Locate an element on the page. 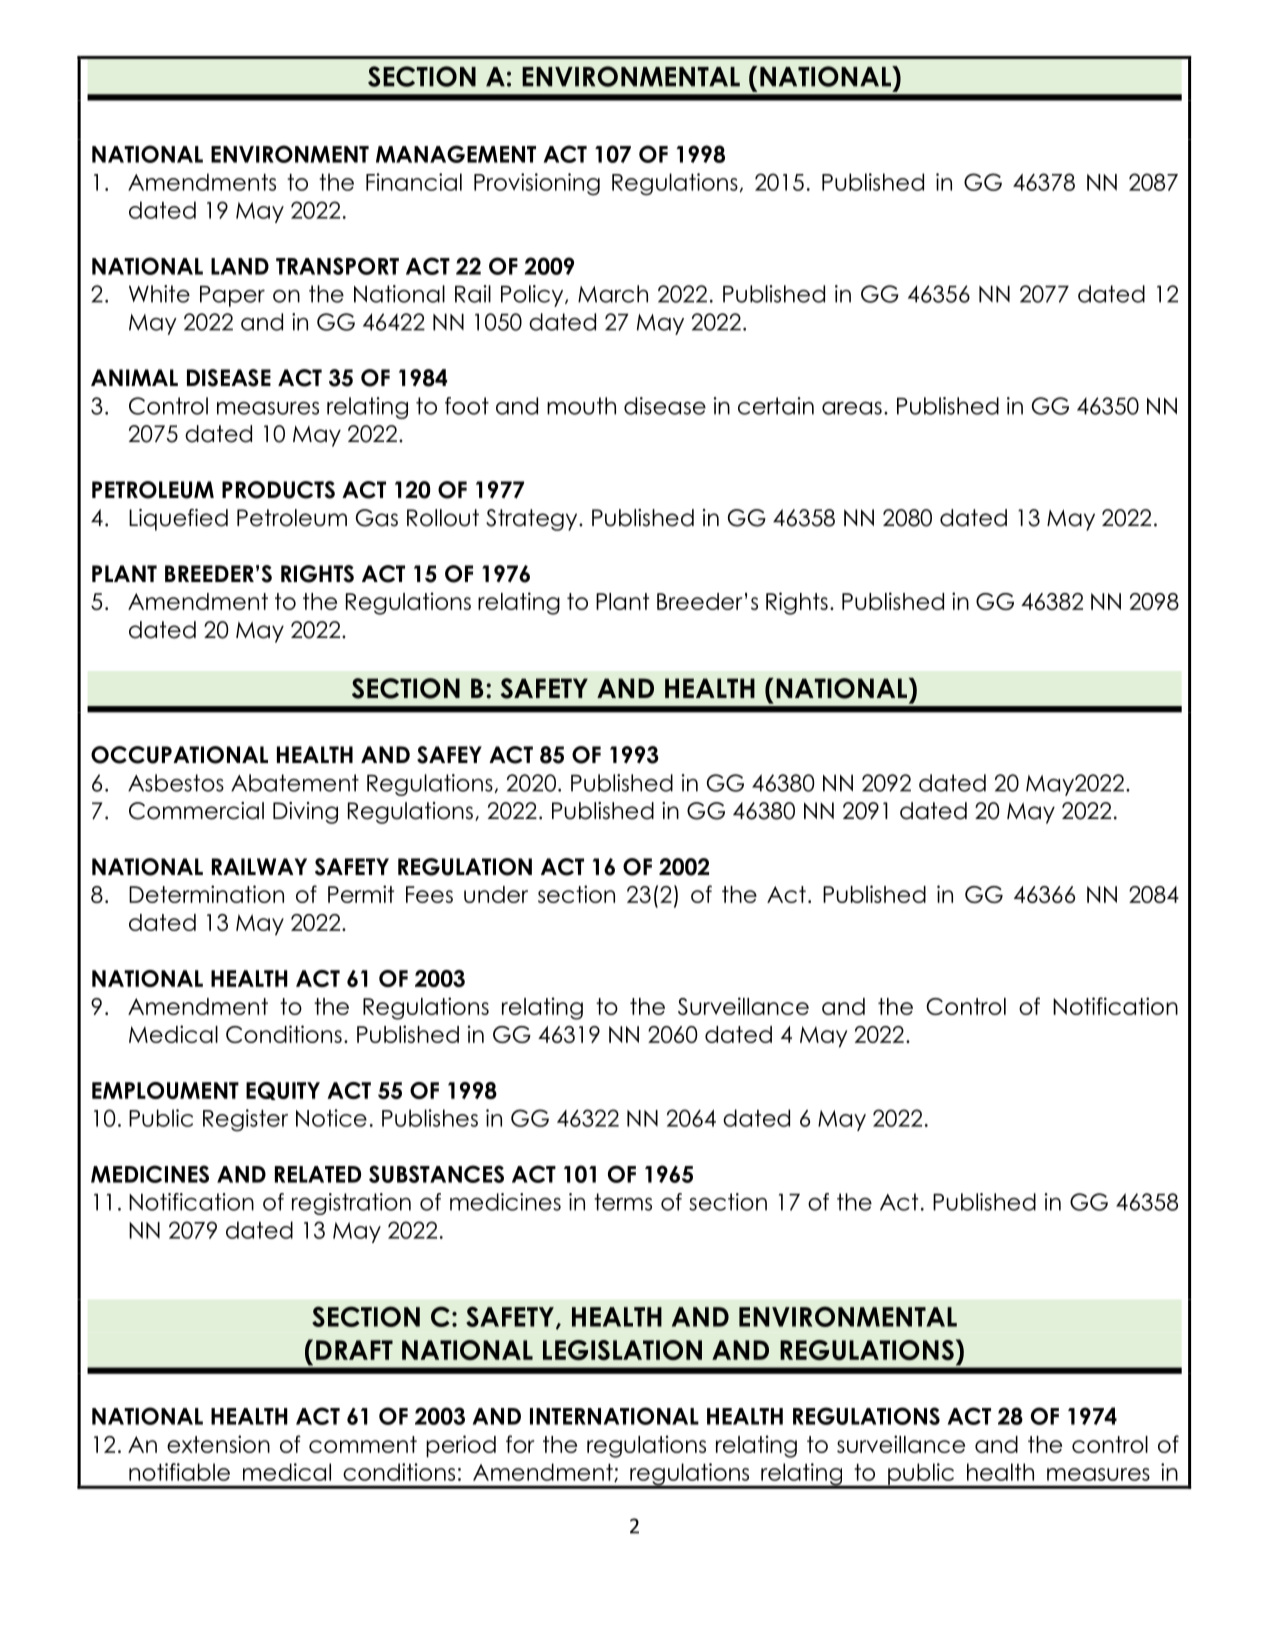 This document has height=1642, width=1269. Commercial is located at coordinates (196, 811).
